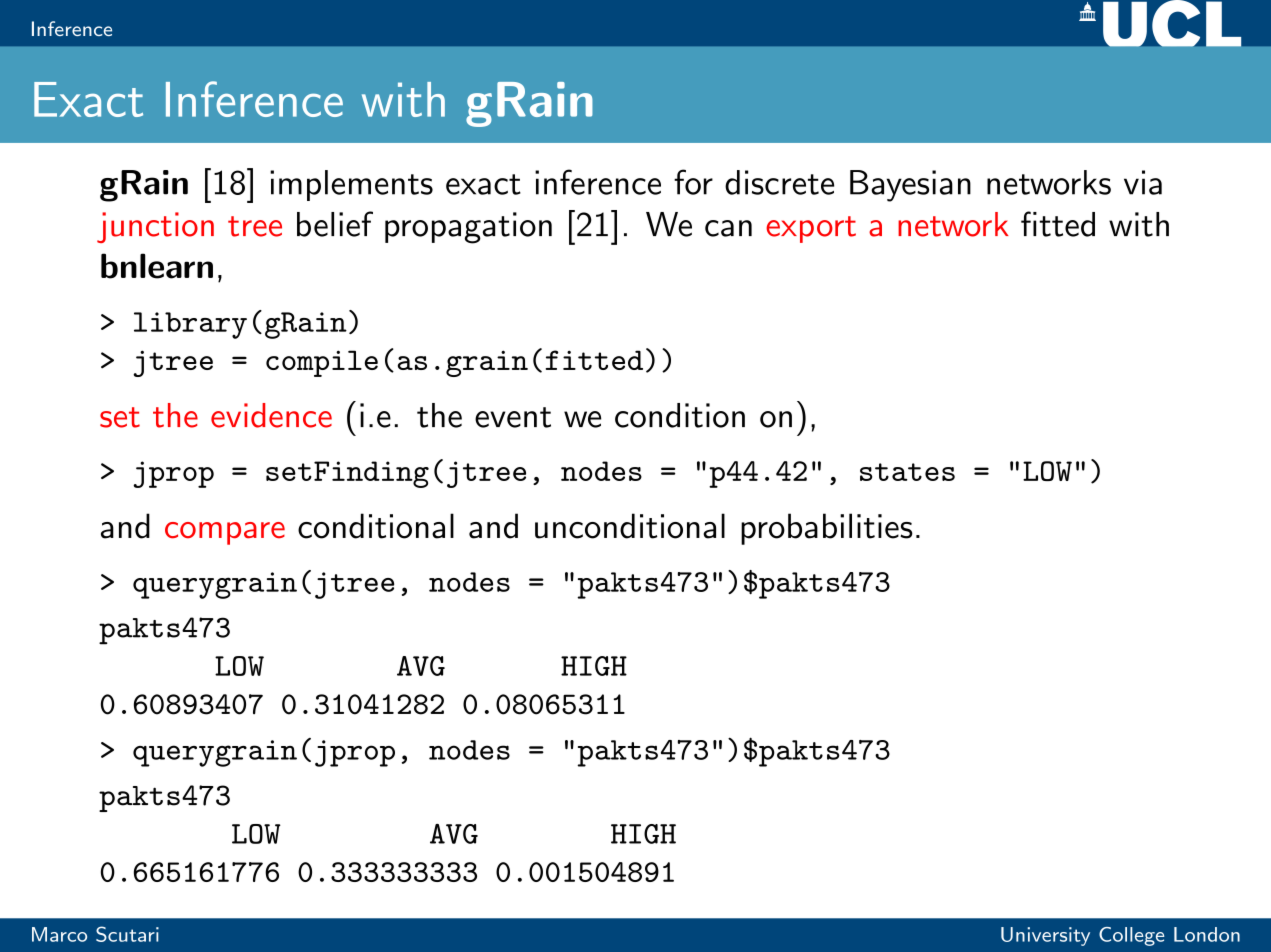  Describe the element at coordinates (1143, 182) in the page. I see `via` at that location.
